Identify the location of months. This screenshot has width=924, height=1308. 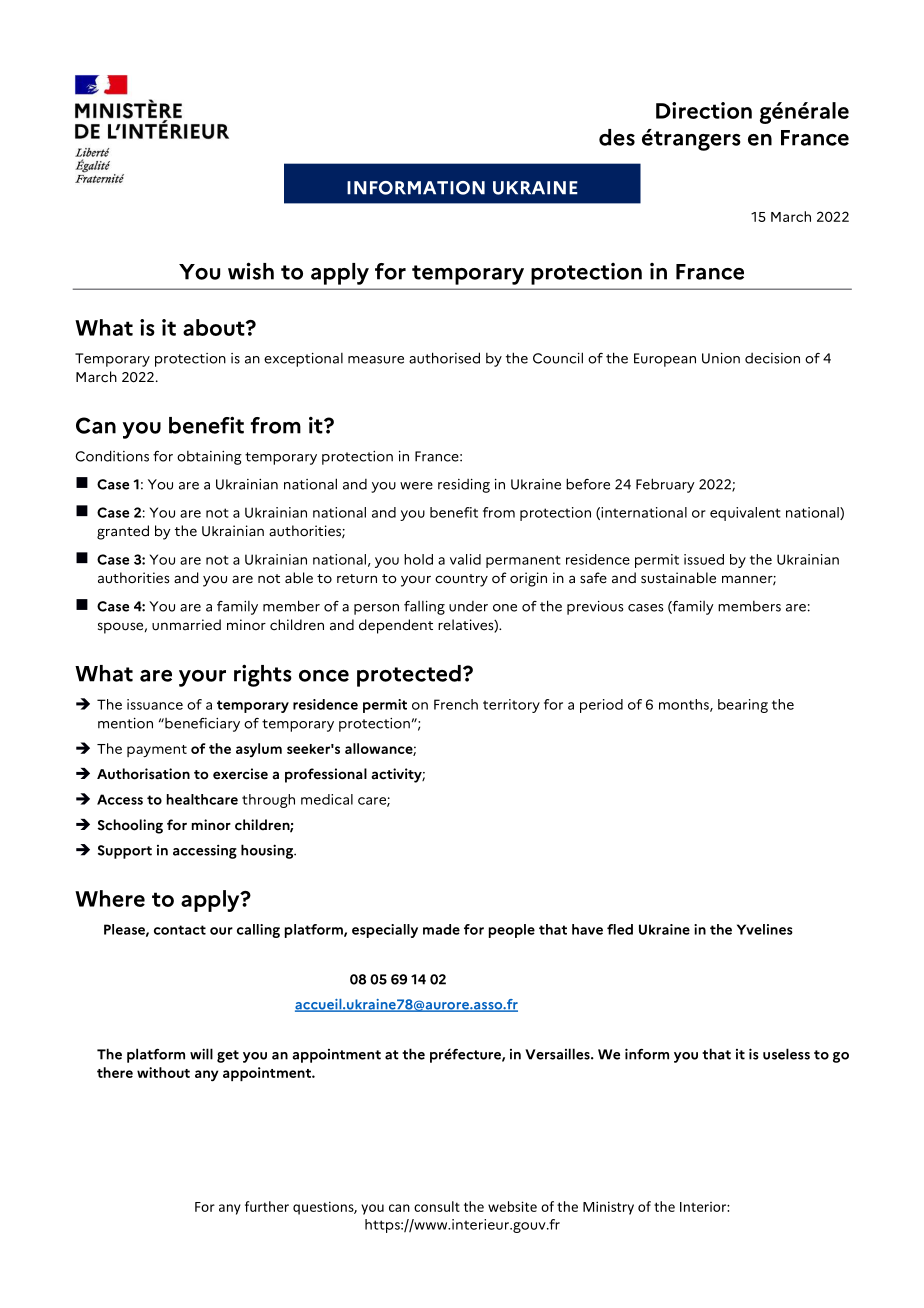
(685, 705).
